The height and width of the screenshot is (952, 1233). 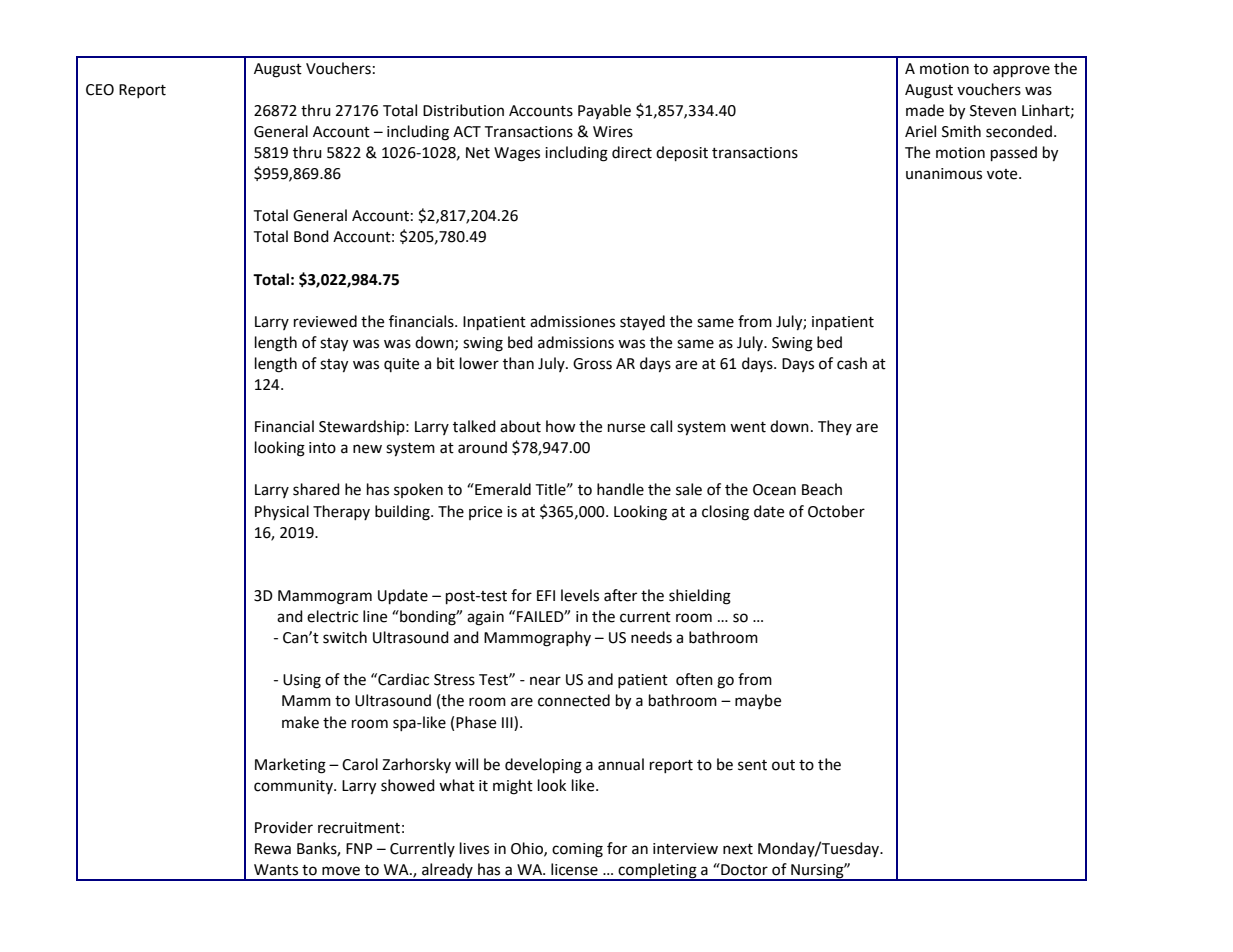 What do you see at coordinates (852, 363) in the screenshot?
I see `cash` at bounding box center [852, 363].
